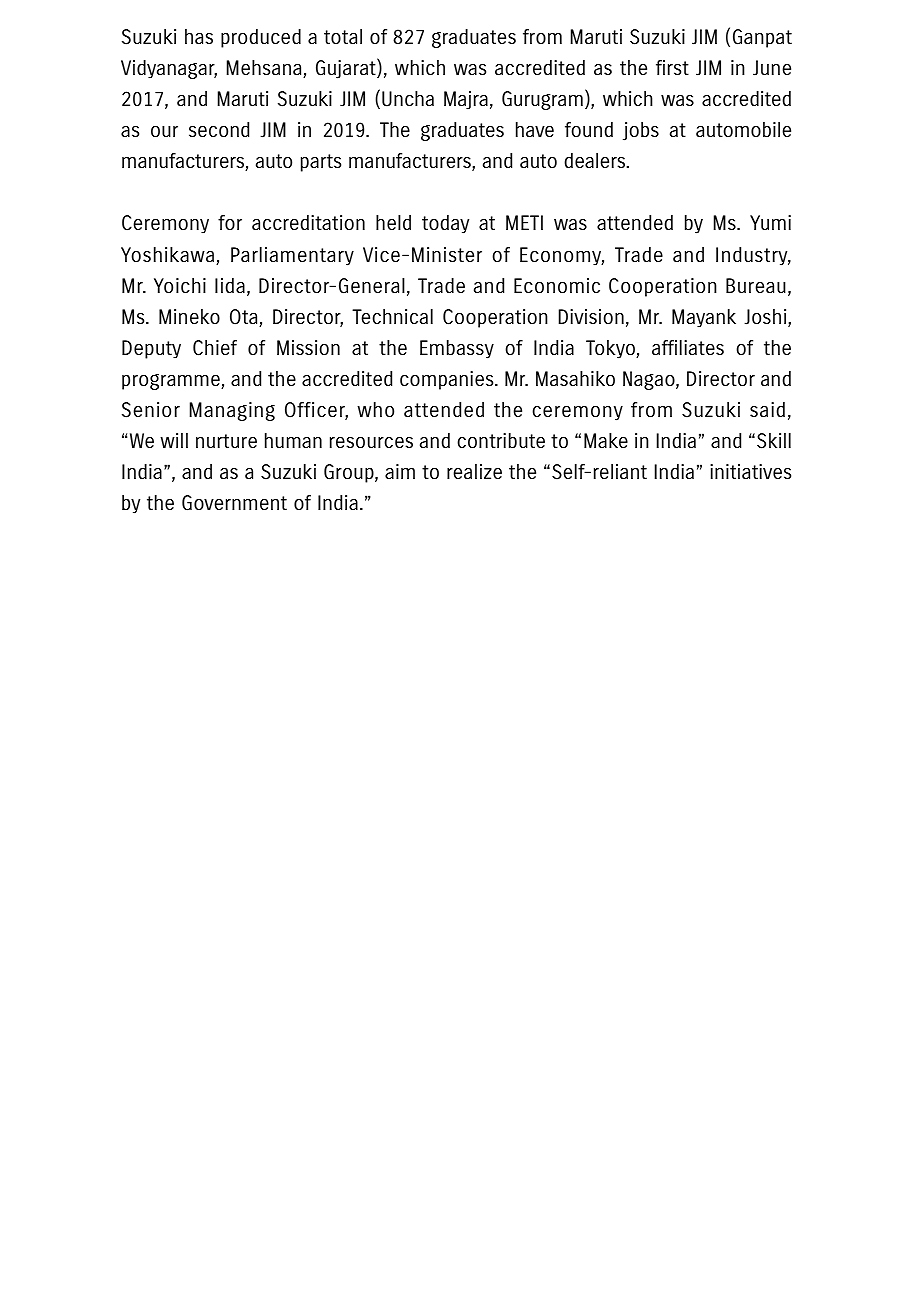  What do you see at coordinates (535, 129) in the document?
I see `have` at bounding box center [535, 129].
